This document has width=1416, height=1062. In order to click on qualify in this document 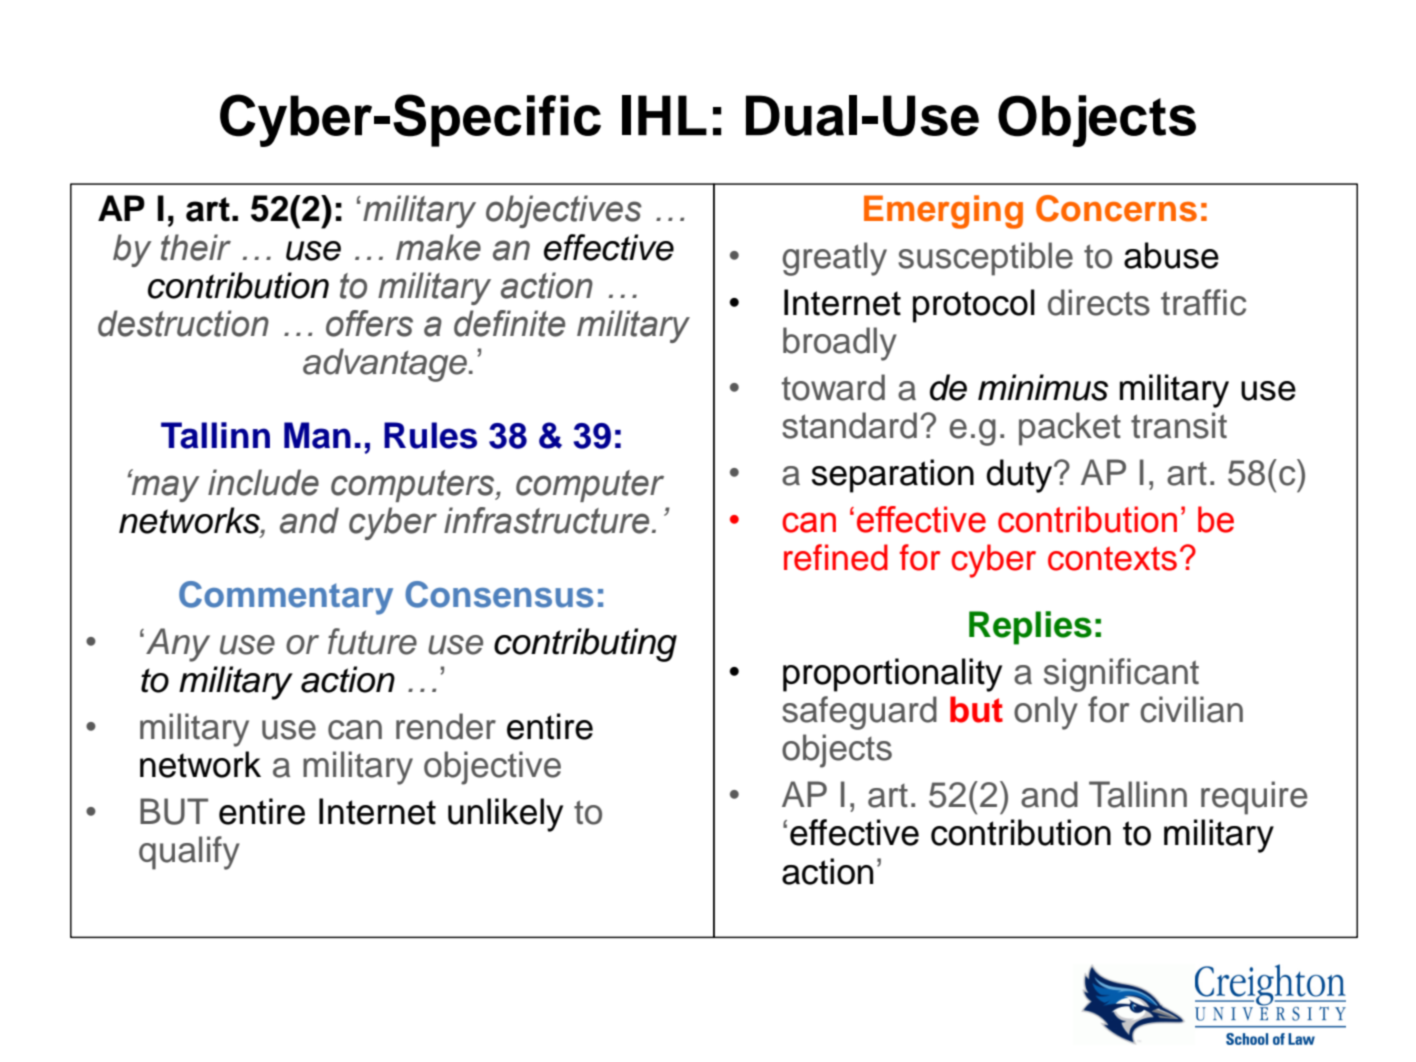, I will do `click(189, 853)`.
